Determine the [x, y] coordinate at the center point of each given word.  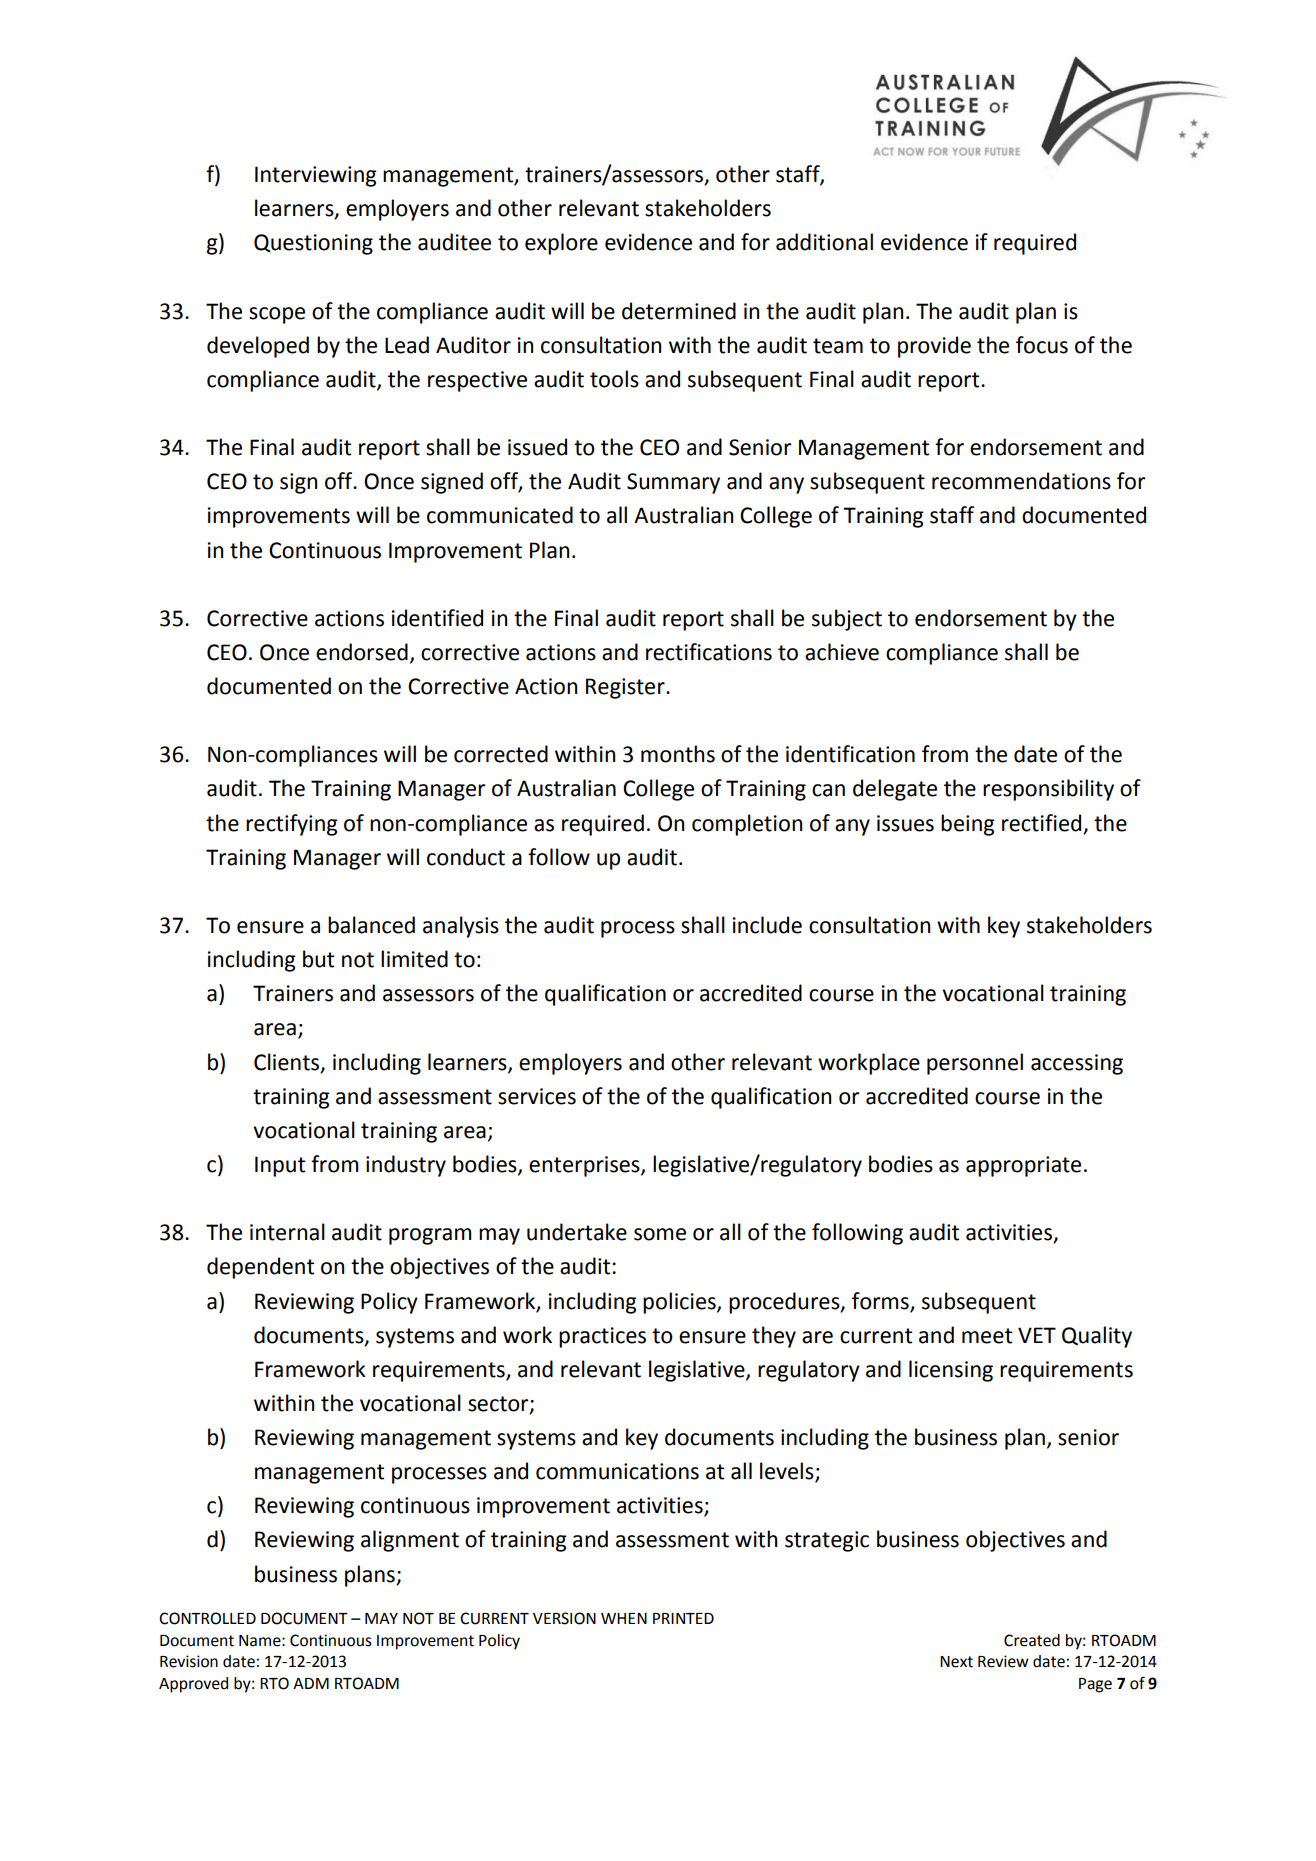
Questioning [313, 244]
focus [1042, 345]
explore [561, 244]
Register [626, 688]
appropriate [1023, 1166]
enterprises [585, 1166]
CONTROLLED [207, 1618]
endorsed [362, 652]
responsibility [1048, 790]
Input [280, 1166]
